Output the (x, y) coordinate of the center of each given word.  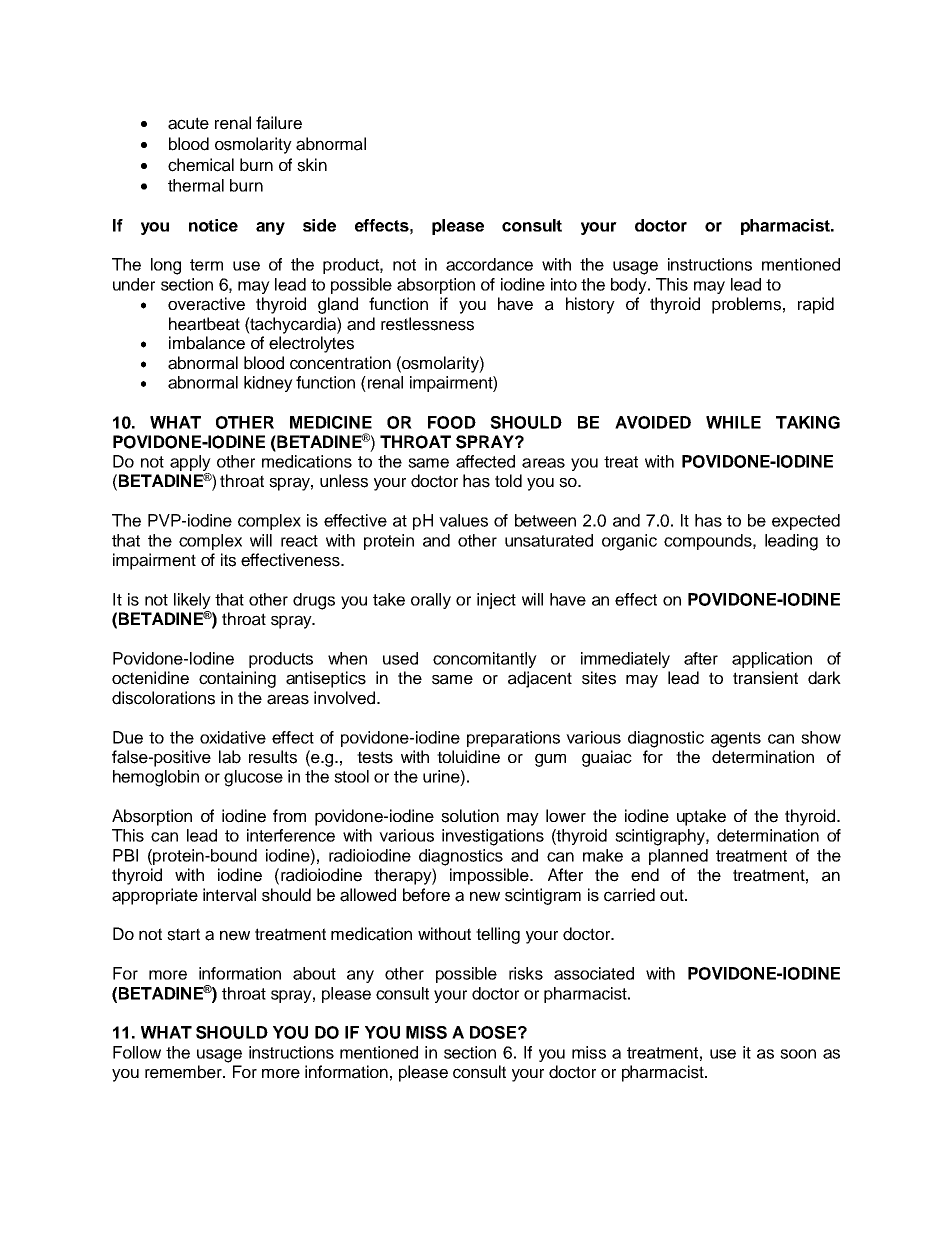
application (772, 660)
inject (496, 601)
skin (312, 165)
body (630, 286)
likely (192, 601)
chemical (201, 165)
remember (184, 1072)
